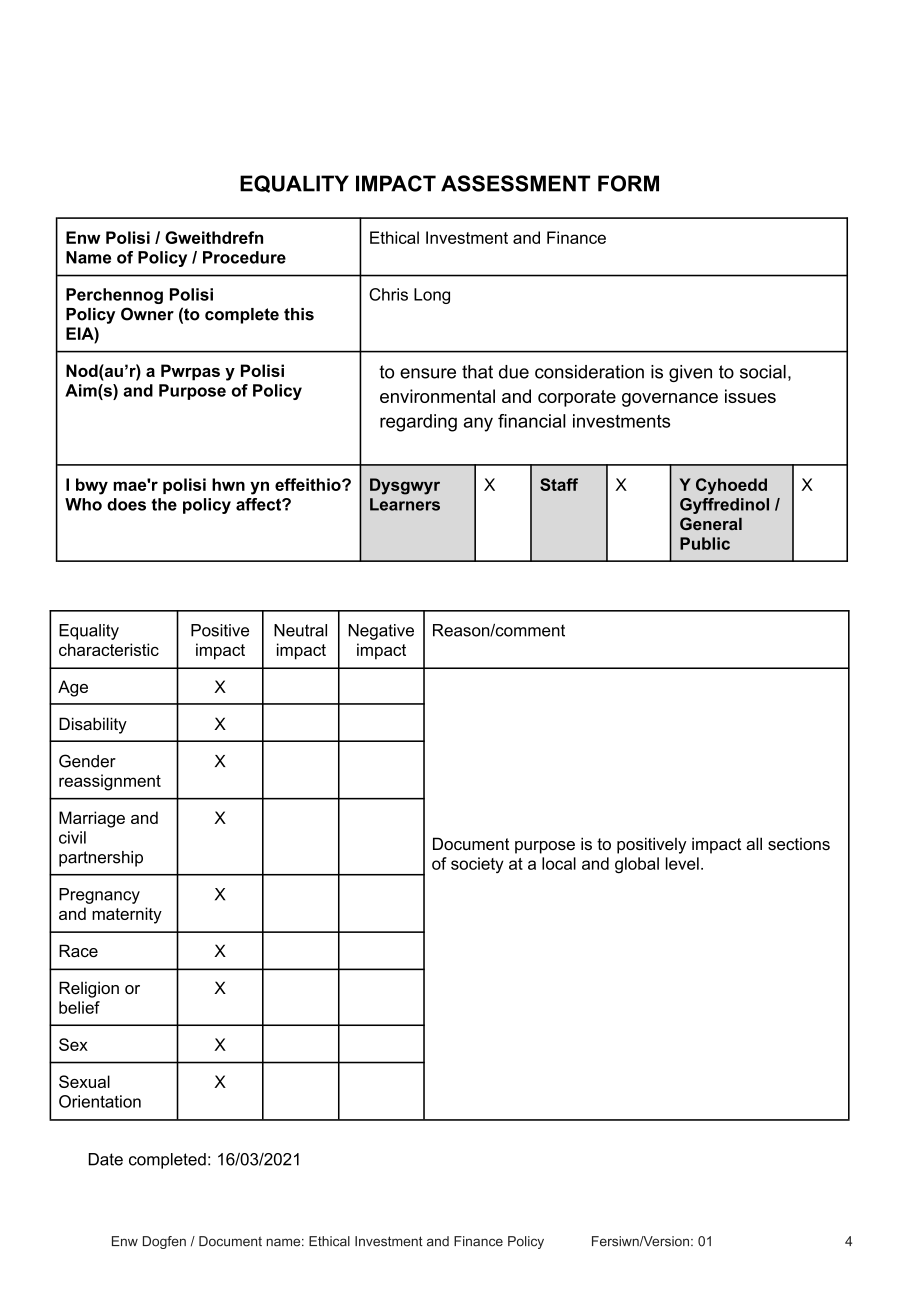 This screenshot has width=924, height=1307. I want to click on all, so click(754, 843).
